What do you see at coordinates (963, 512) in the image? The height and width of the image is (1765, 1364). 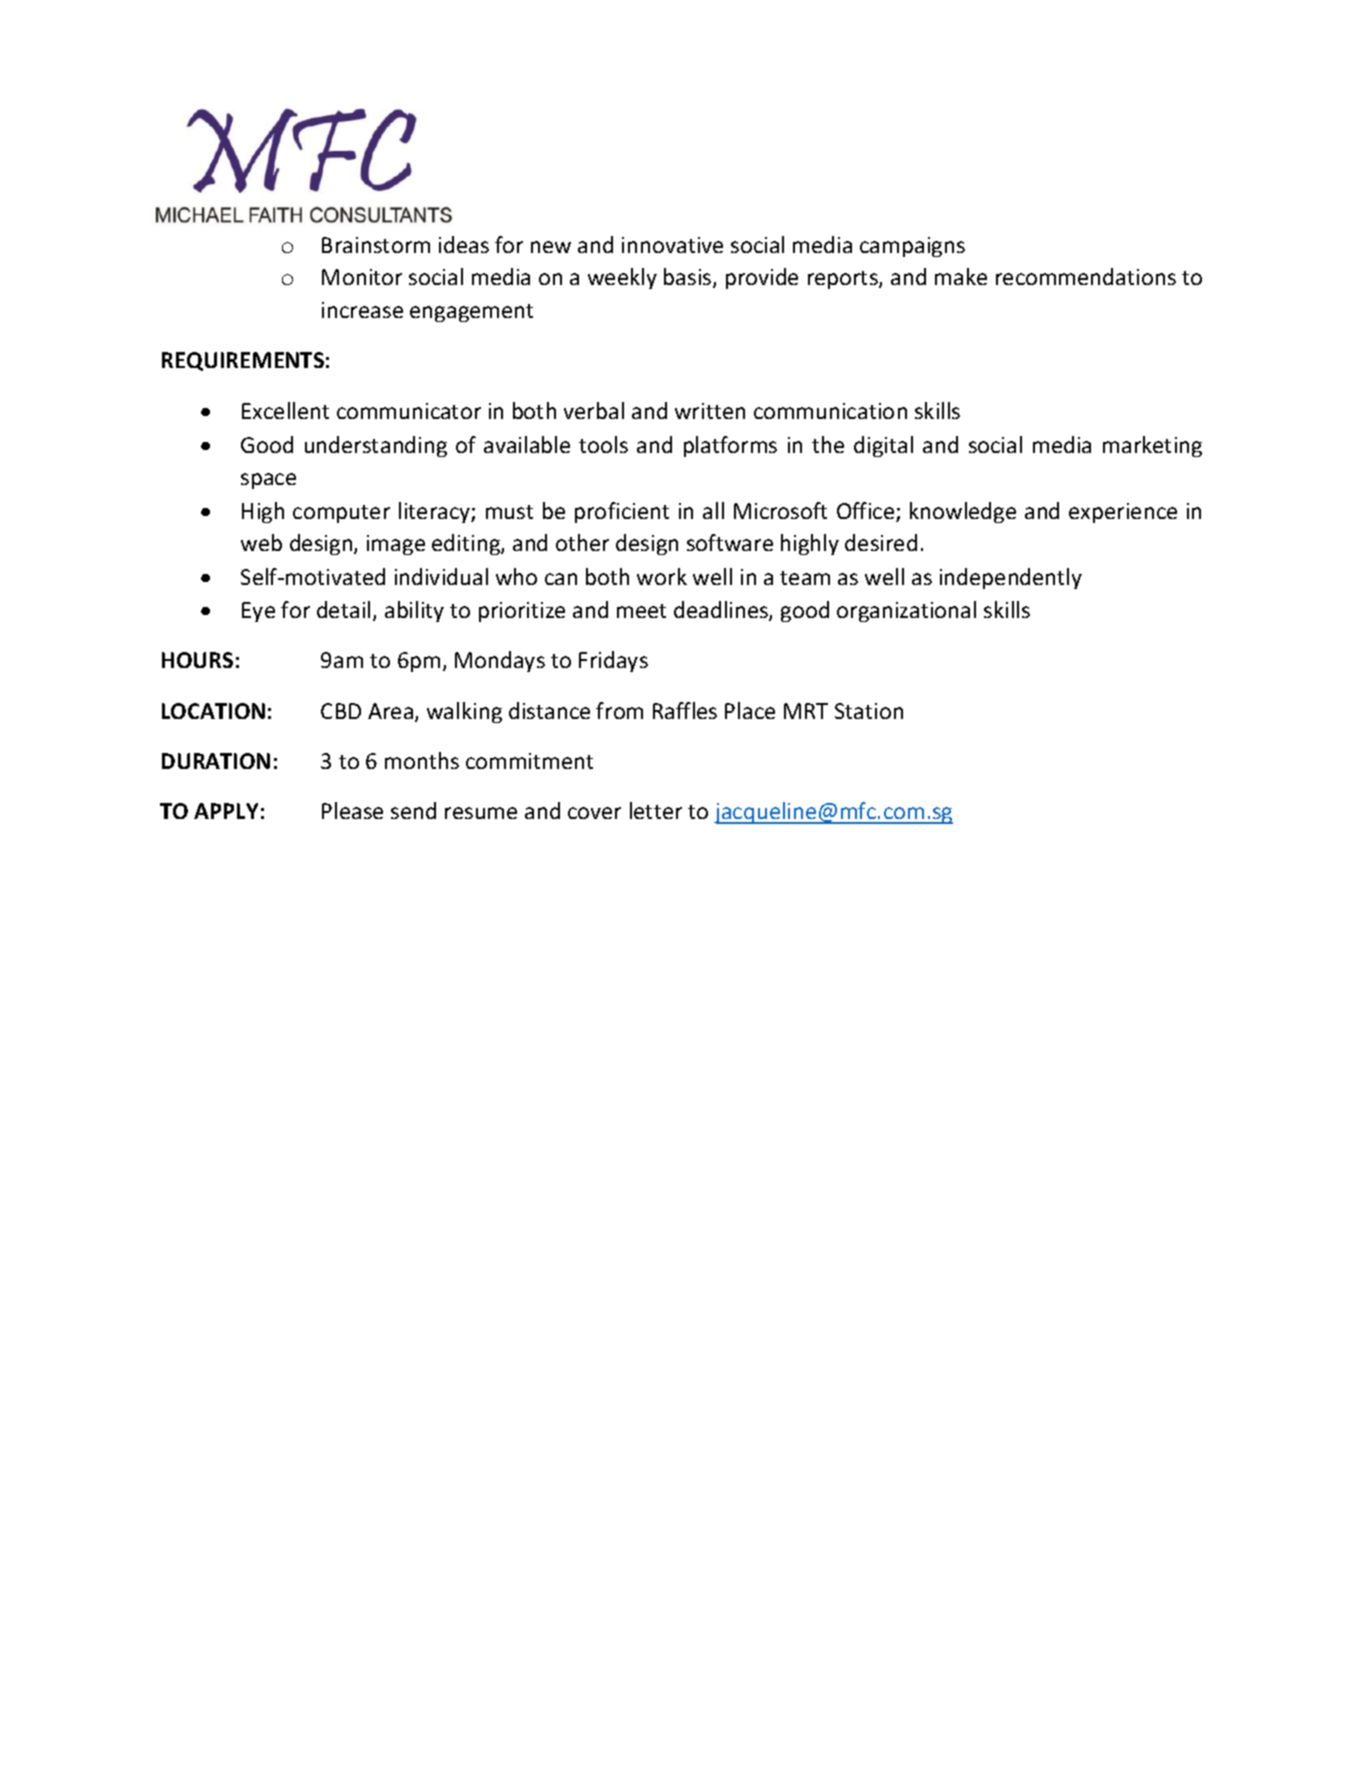 I see `knowledge` at bounding box center [963, 512].
